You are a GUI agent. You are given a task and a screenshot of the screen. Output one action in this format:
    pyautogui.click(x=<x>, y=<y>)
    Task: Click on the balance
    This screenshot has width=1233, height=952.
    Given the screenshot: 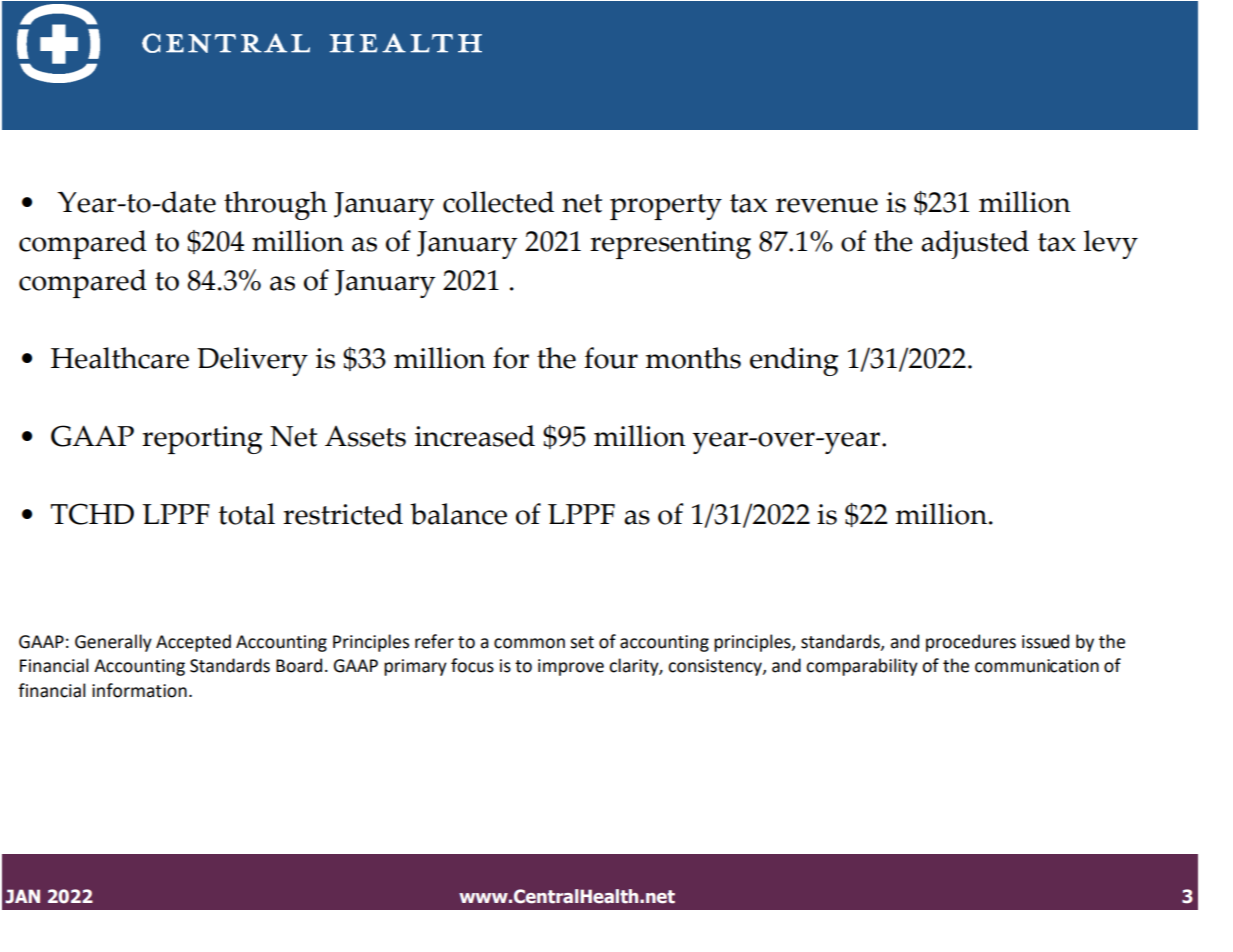 What is the action you would take?
    pyautogui.click(x=458, y=514)
